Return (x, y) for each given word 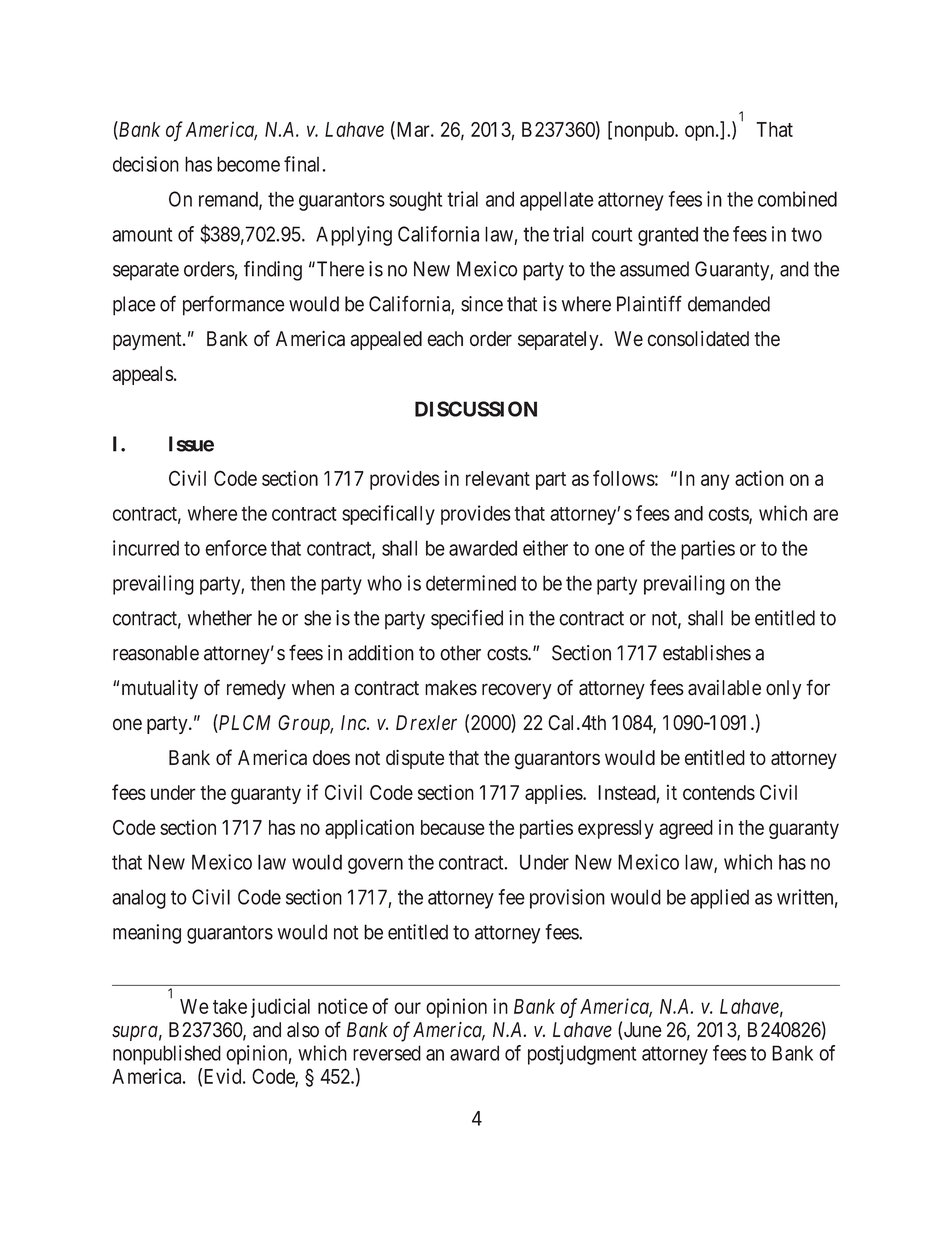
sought (415, 201)
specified (467, 620)
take (230, 1006)
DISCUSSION (476, 409)
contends (719, 792)
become (248, 164)
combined (797, 199)
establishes (707, 653)
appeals (142, 375)
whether (220, 618)
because (453, 827)
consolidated (698, 339)
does (331, 757)
